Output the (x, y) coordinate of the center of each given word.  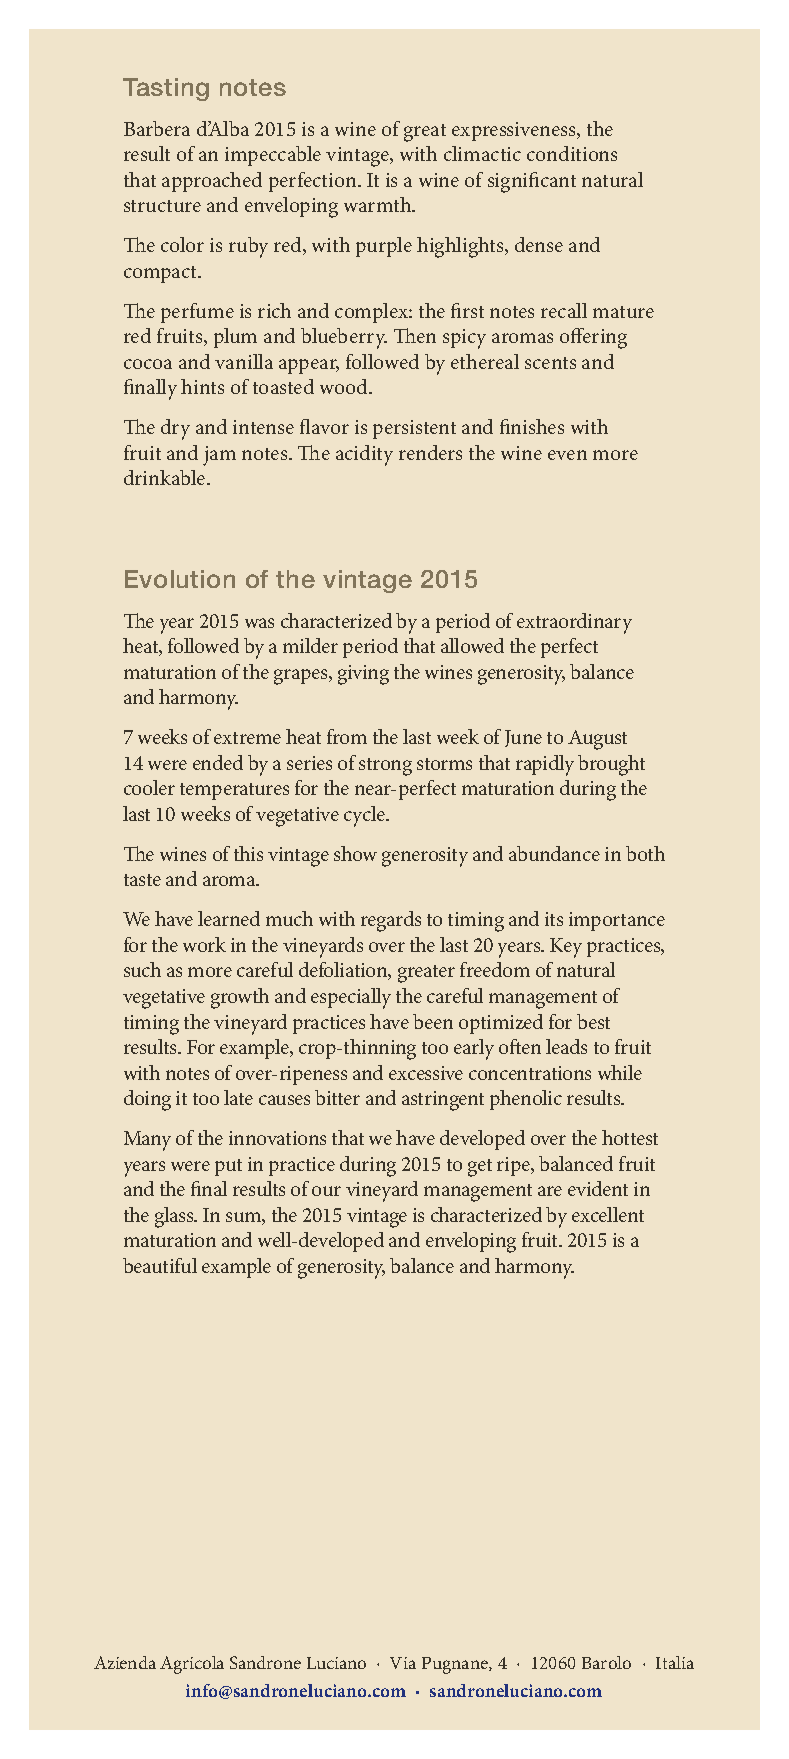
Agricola (192, 1665)
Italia (675, 1662)
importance (617, 921)
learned (229, 918)
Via (403, 1663)
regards (391, 921)
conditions (572, 153)
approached (212, 182)
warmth (379, 204)
